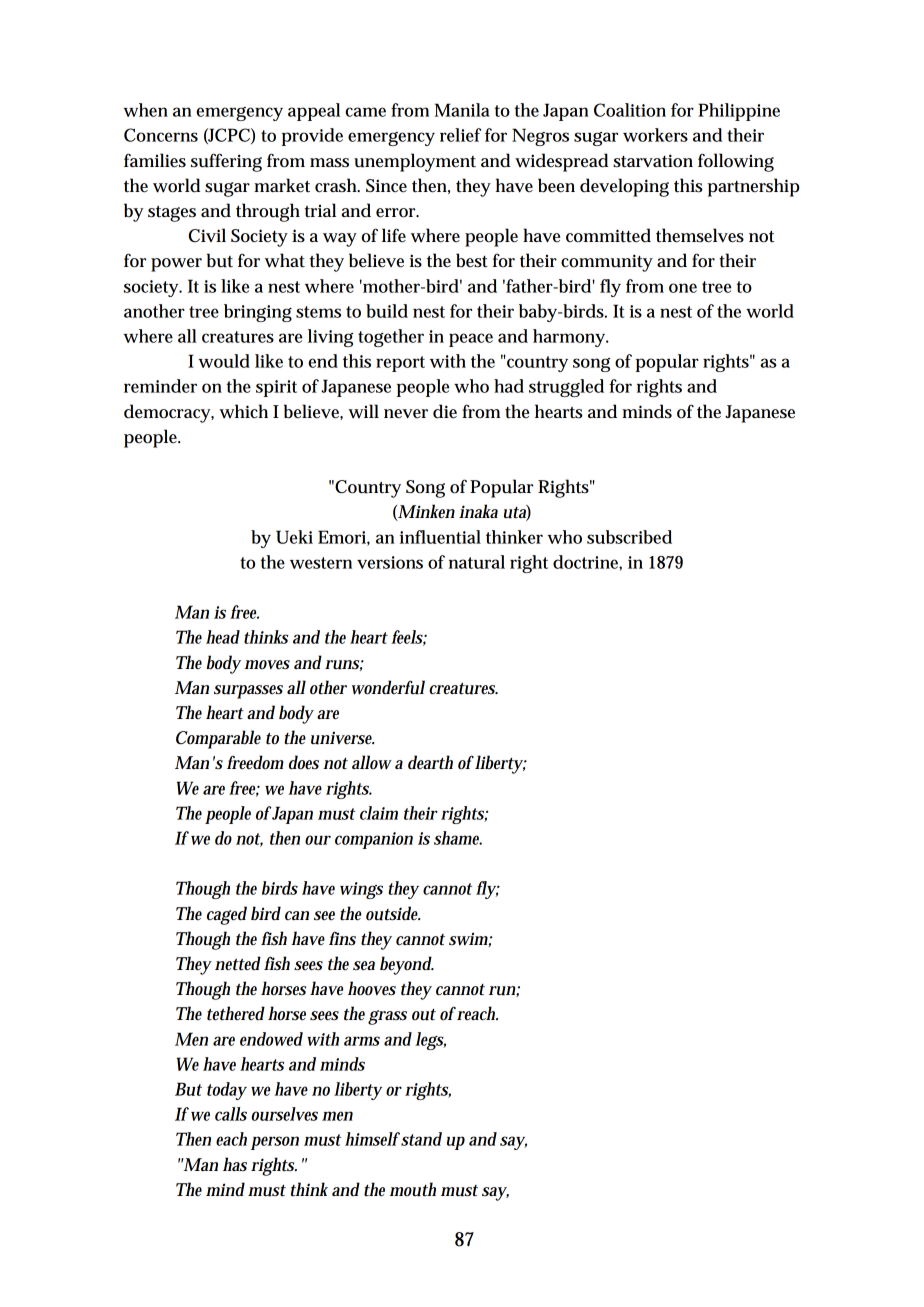 The width and height of the page is (924, 1307). What do you see at coordinates (235, 1164) in the page?
I see `has` at bounding box center [235, 1164].
